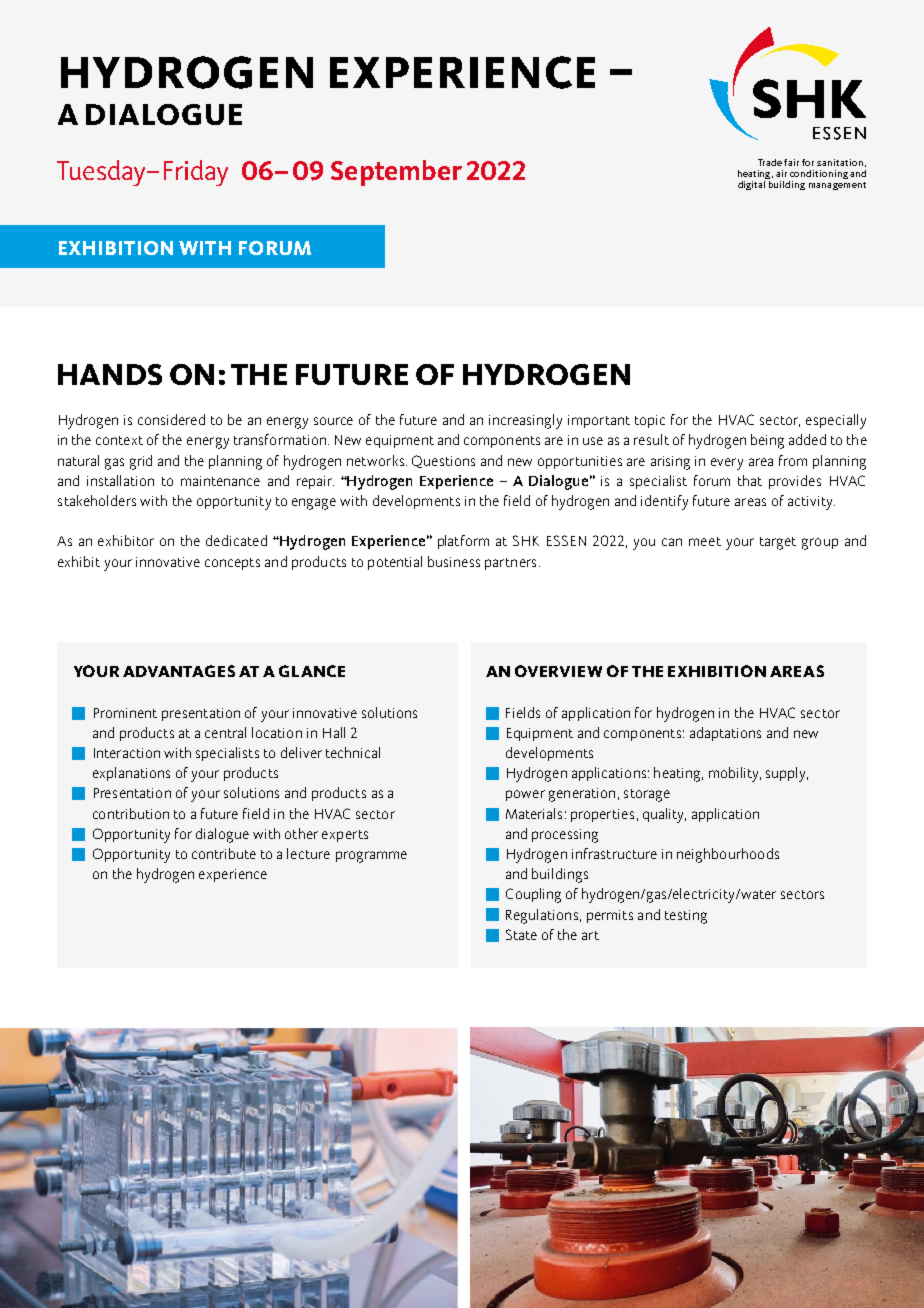 The image size is (924, 1308). I want to click on Trade, so click(770, 162).
